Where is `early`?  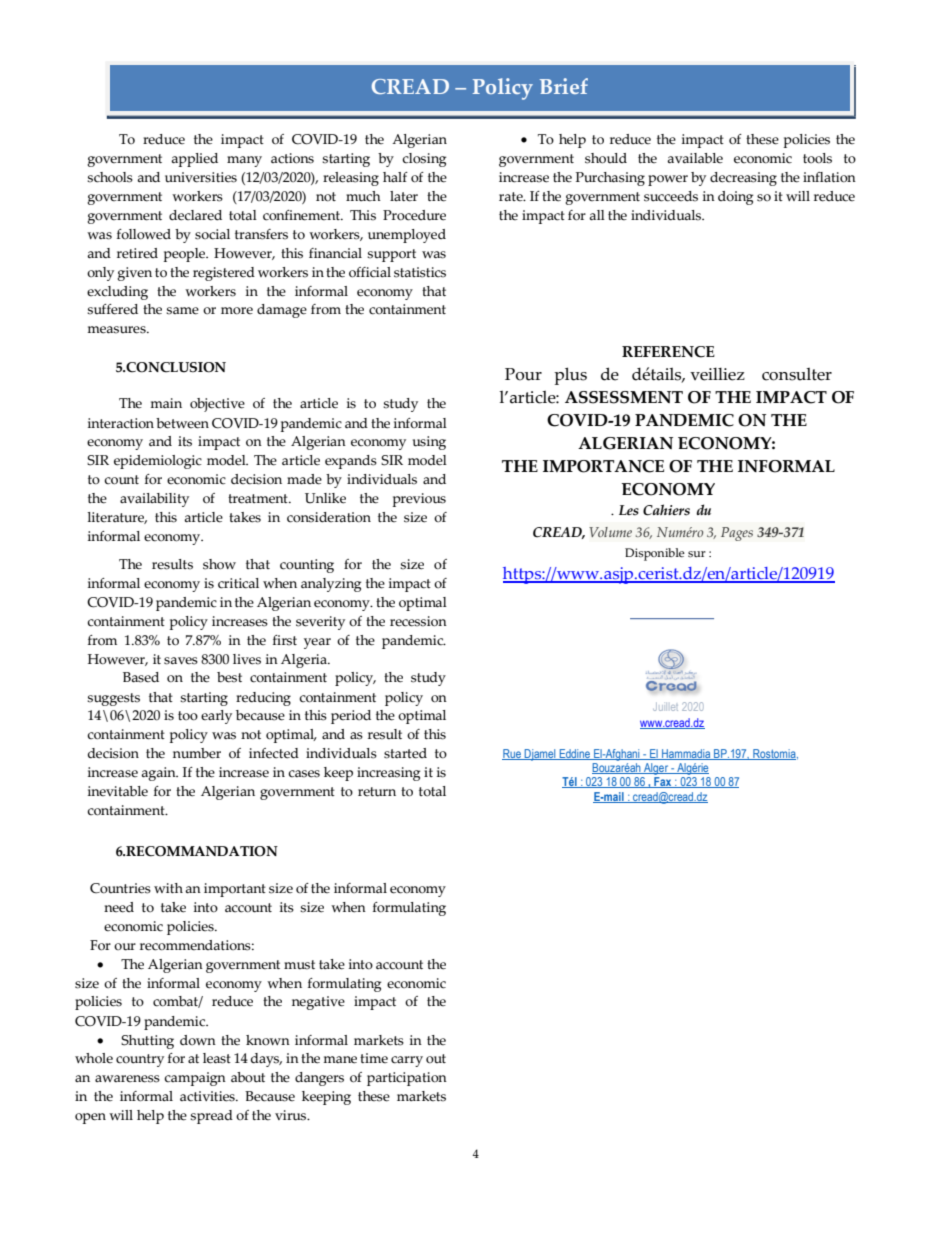 early is located at coordinates (216, 717).
